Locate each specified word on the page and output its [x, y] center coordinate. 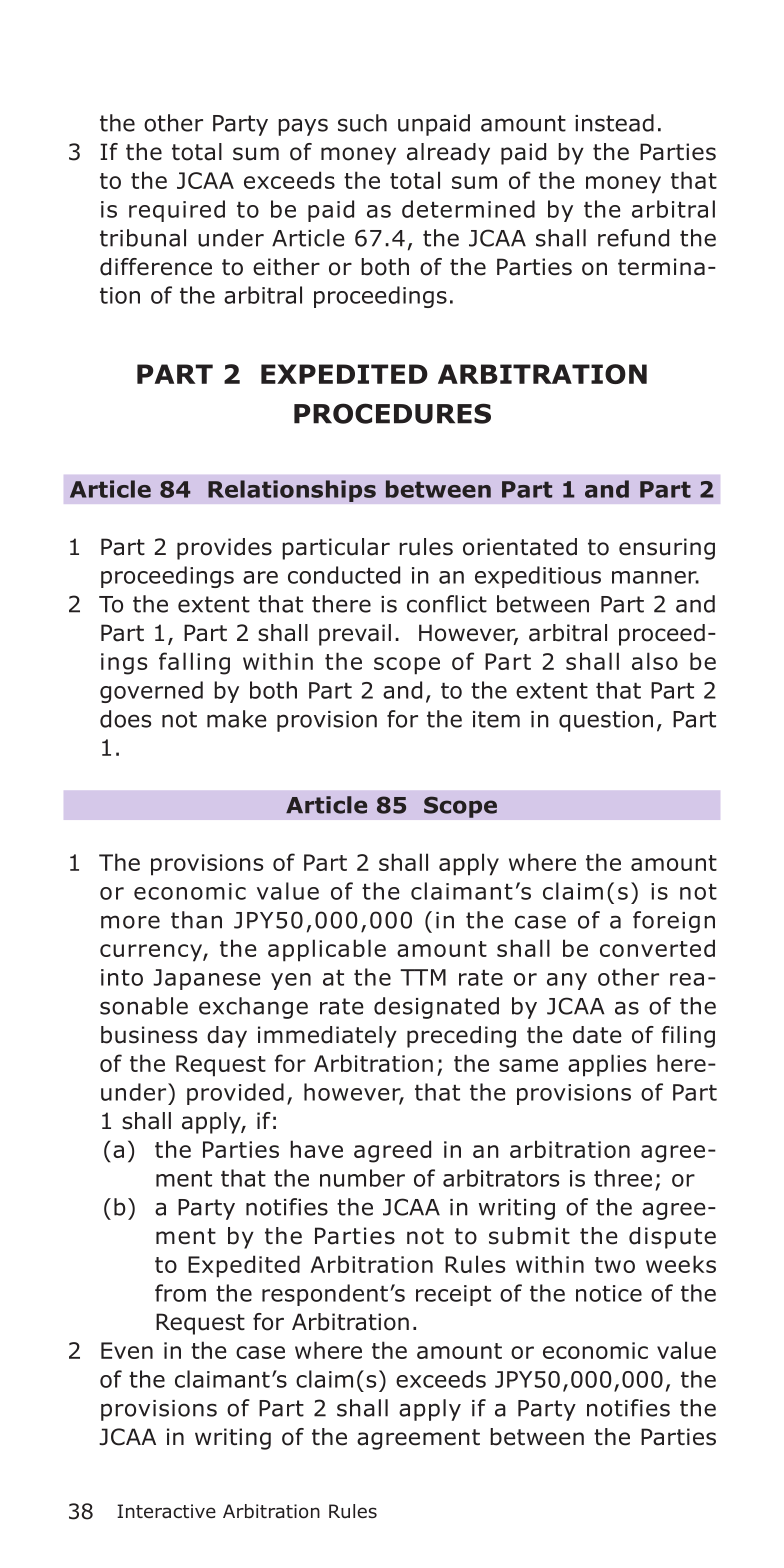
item [496, 719]
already [448, 154]
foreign [674, 922]
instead [614, 123]
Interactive [166, 1511]
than [196, 920]
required [177, 211]
